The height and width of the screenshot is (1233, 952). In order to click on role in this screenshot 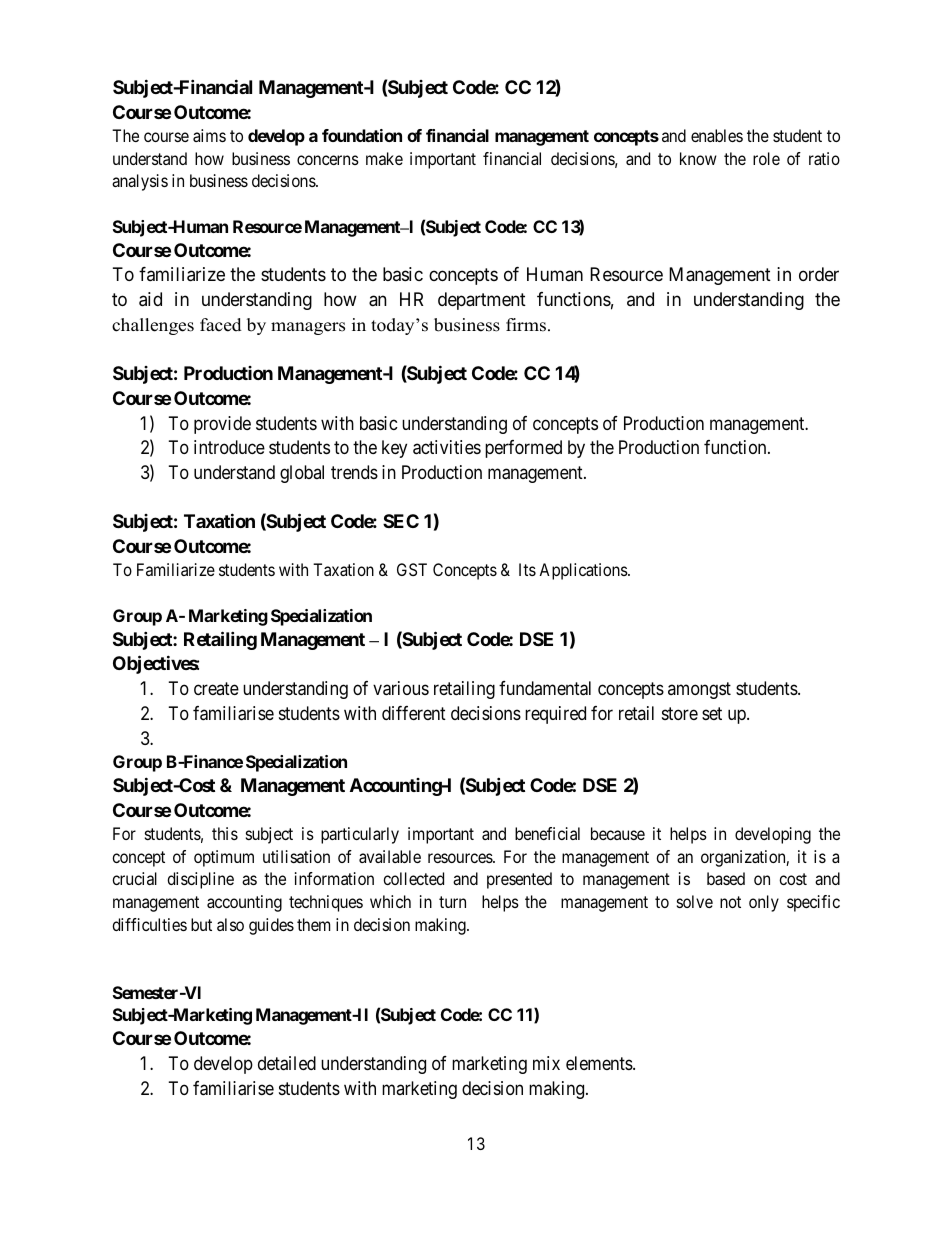, I will do `click(766, 158)`.
